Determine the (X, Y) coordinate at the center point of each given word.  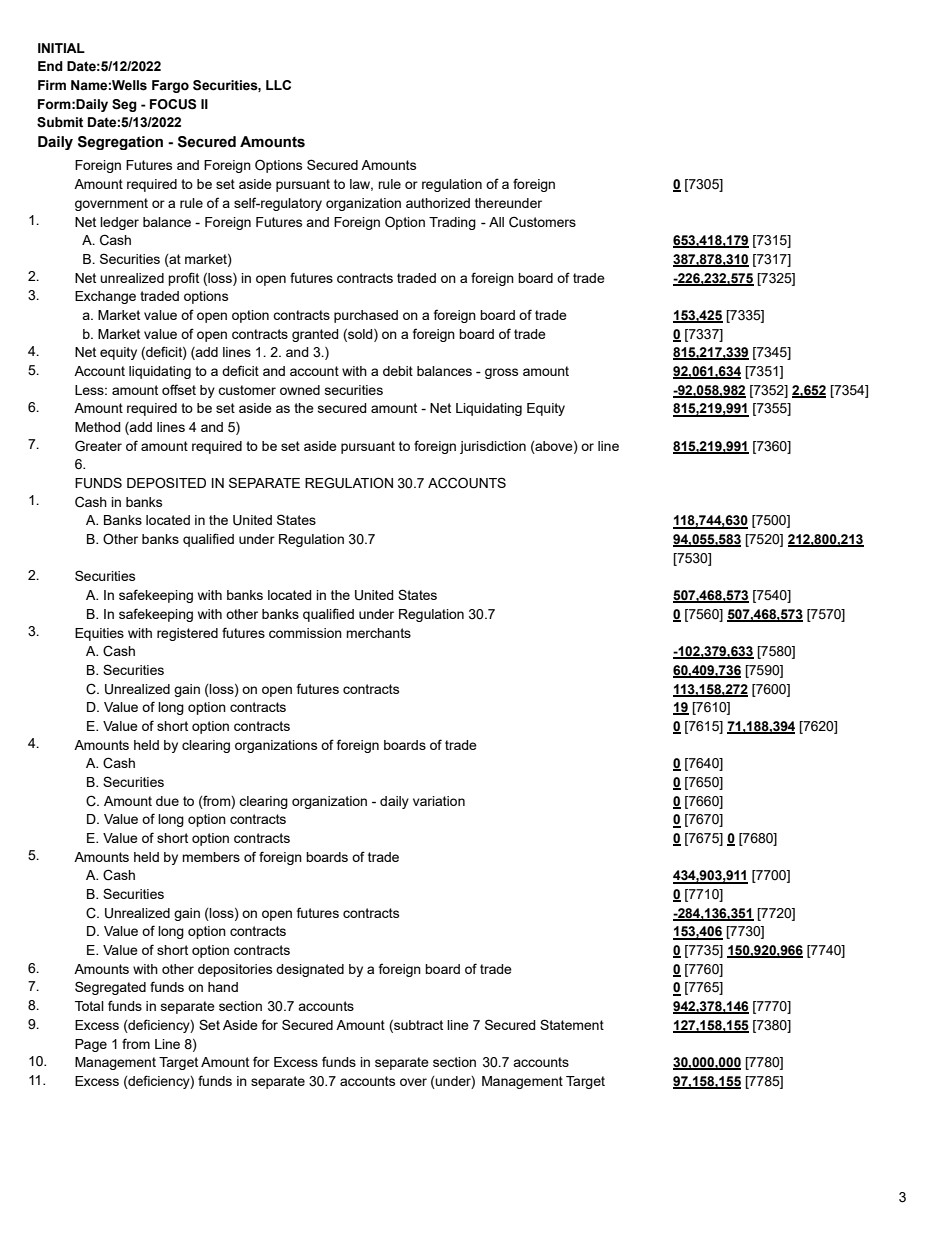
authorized (438, 203)
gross (501, 373)
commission (305, 633)
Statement (572, 1024)
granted (315, 335)
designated (310, 970)
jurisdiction (493, 447)
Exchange (105, 297)
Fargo (170, 86)
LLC (278, 85)
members (211, 857)
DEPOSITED (166, 483)
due (167, 801)
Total (89, 1006)
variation (439, 801)
